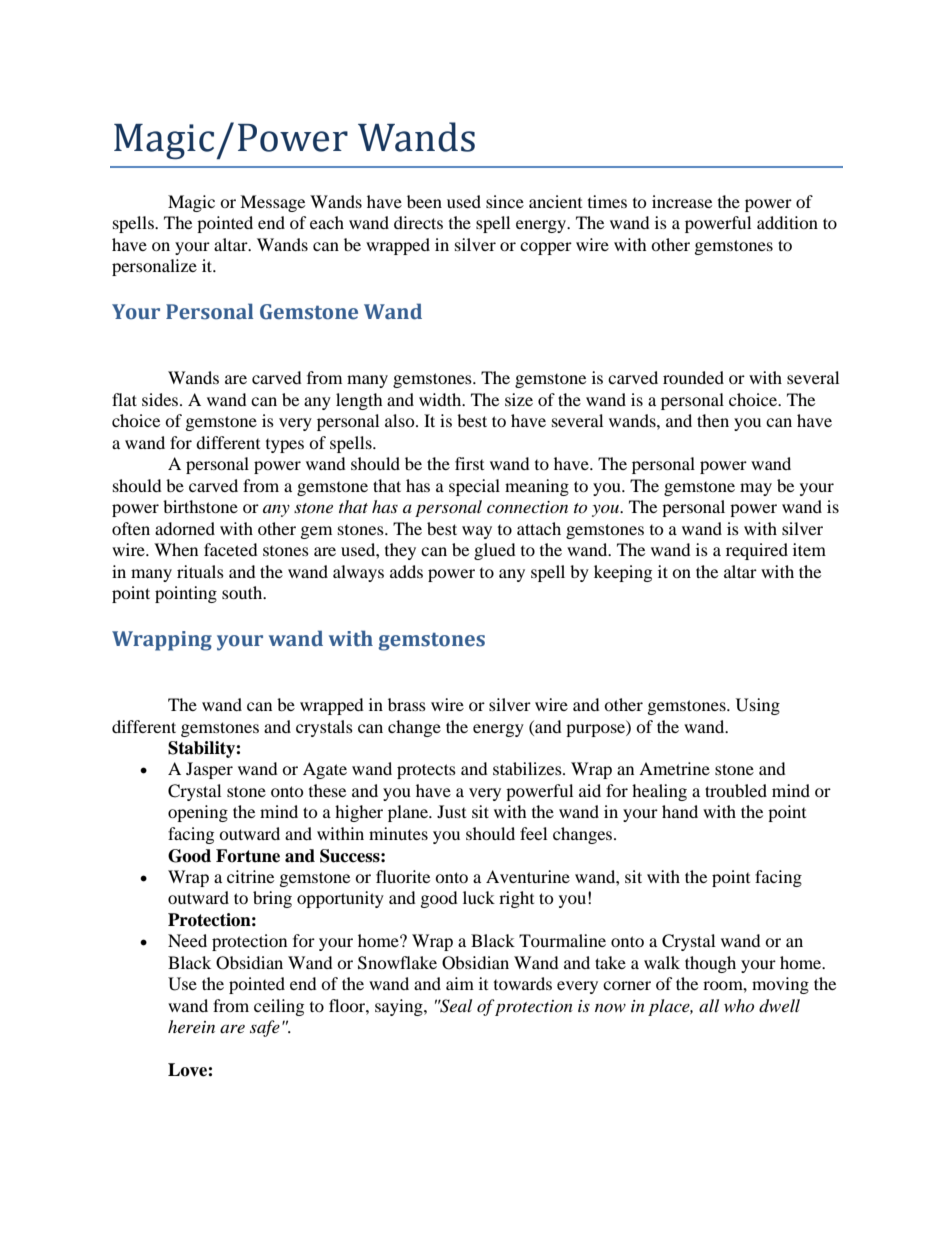  What do you see at coordinates (161, 399) in the screenshot?
I see `sides` at bounding box center [161, 399].
